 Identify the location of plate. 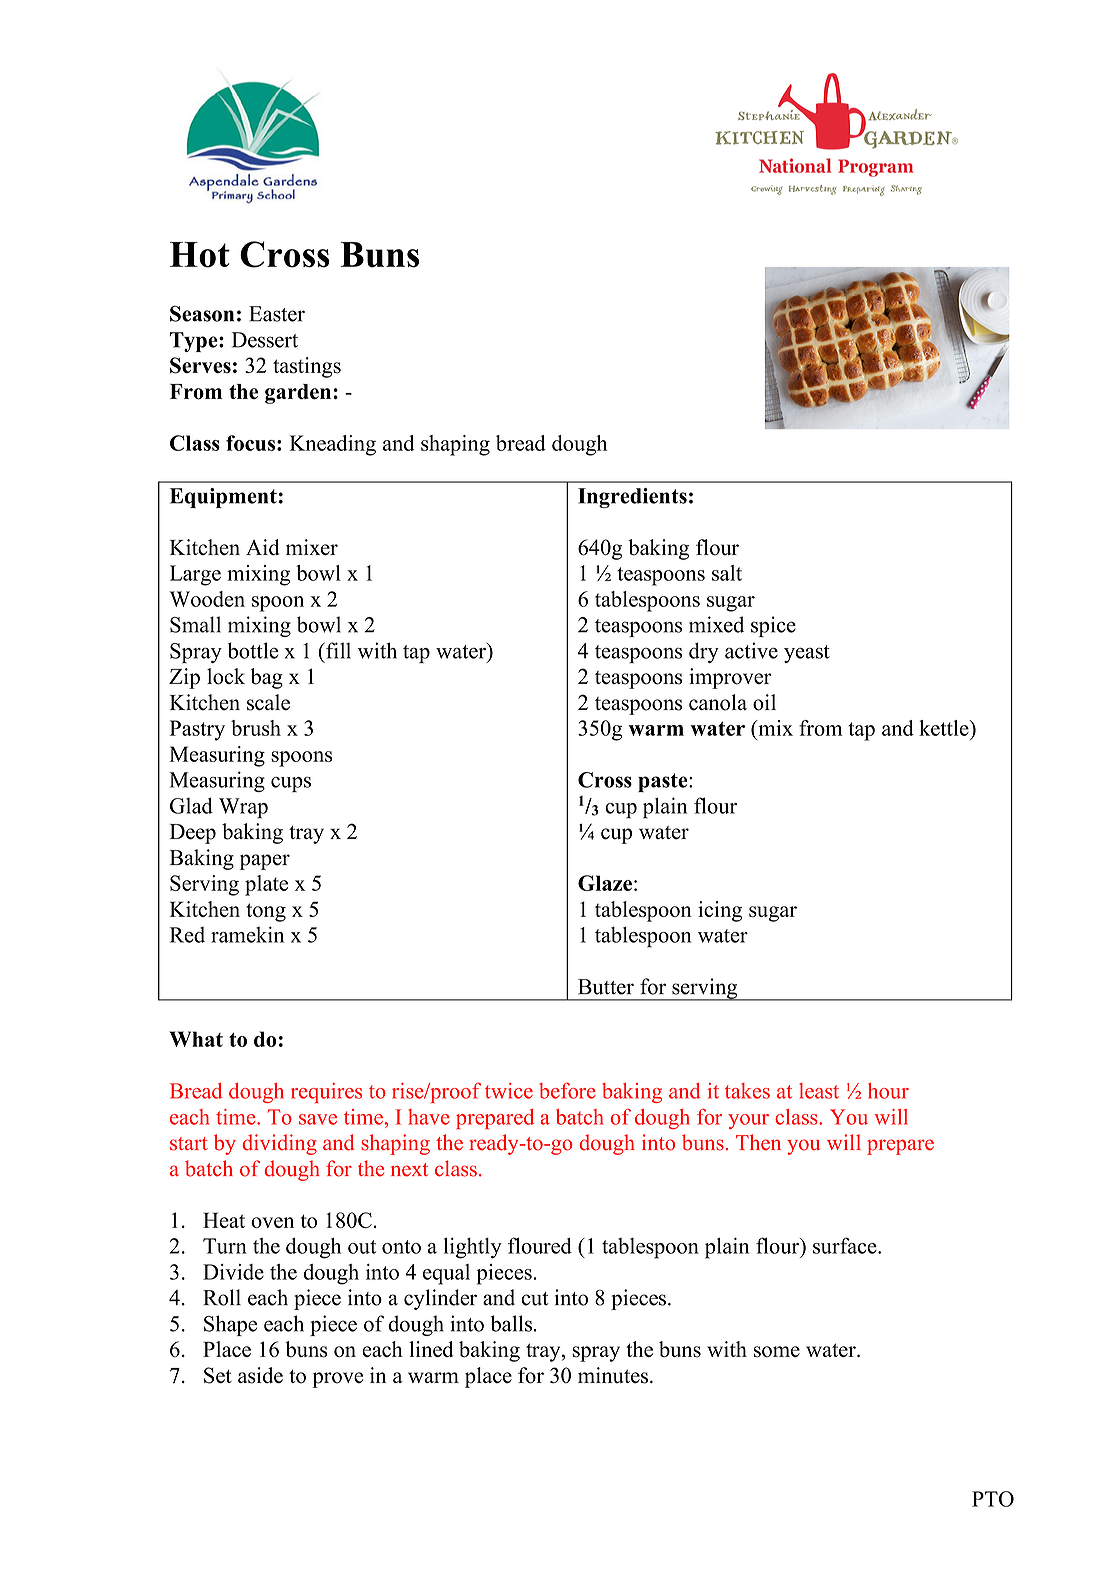
(266, 885).
